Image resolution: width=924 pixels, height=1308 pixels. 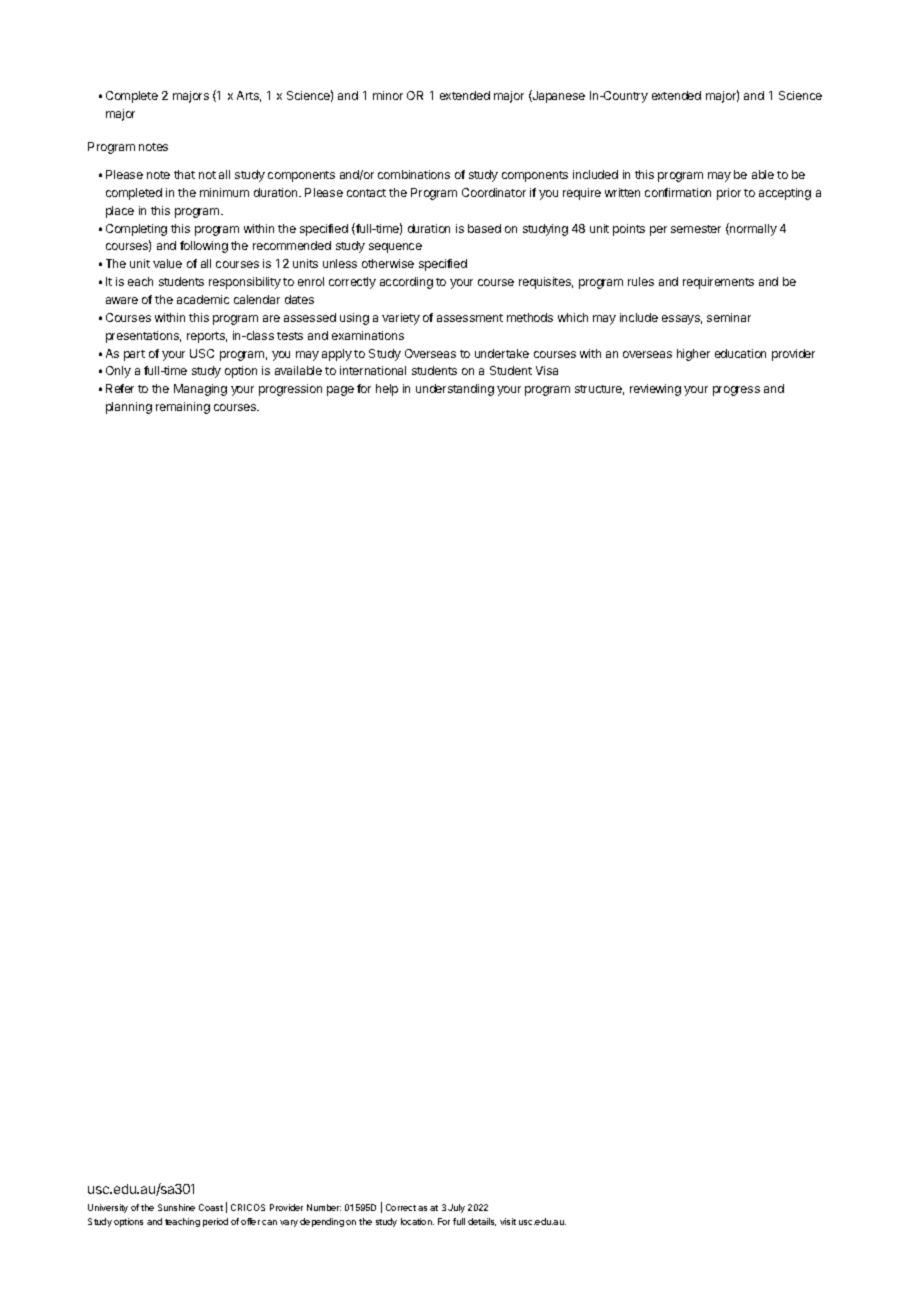 What do you see at coordinates (508, 1221) in the document?
I see `visit` at bounding box center [508, 1221].
